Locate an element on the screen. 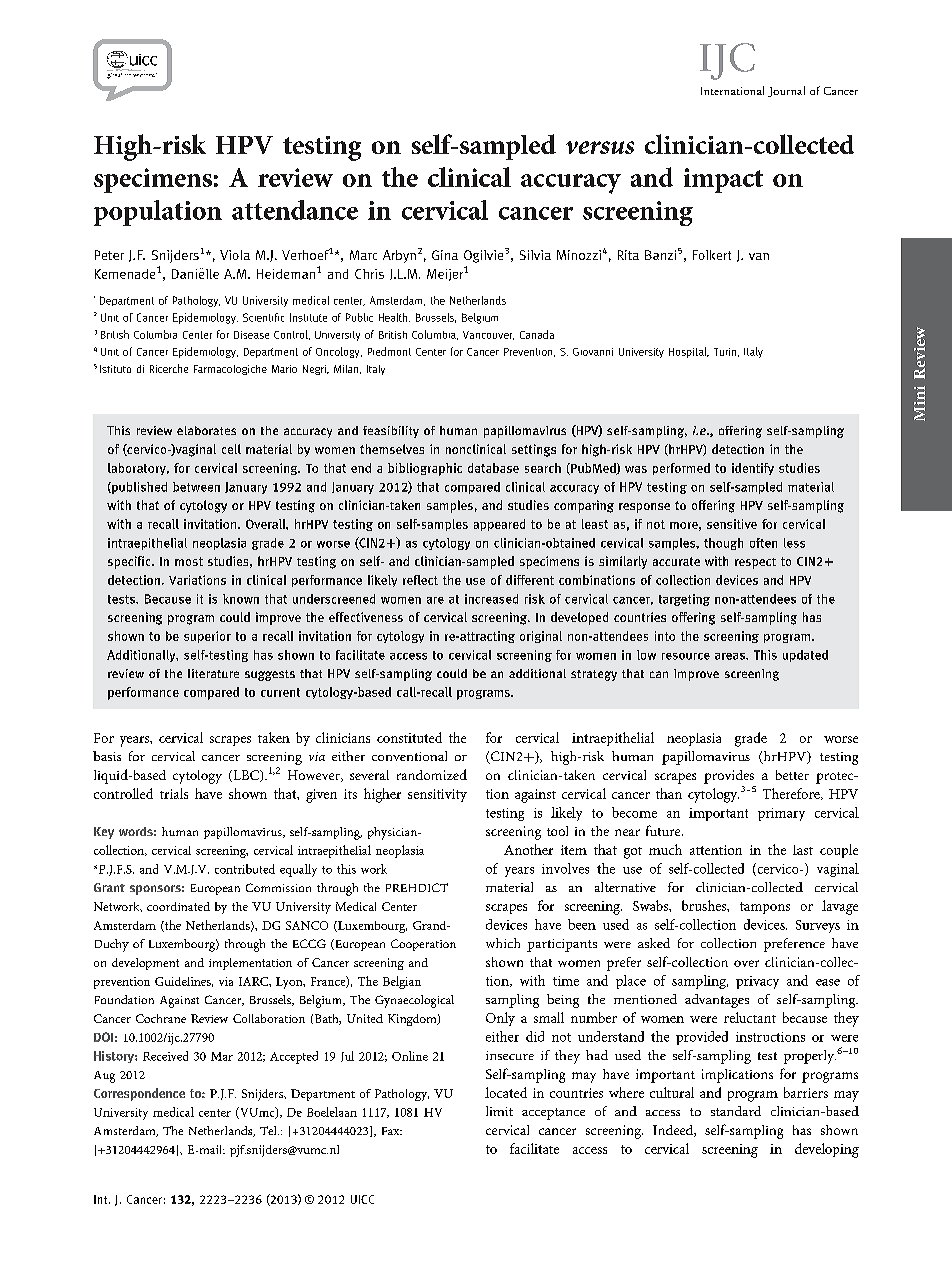 This screenshot has height=1261, width=952. sensitive is located at coordinates (732, 524).
